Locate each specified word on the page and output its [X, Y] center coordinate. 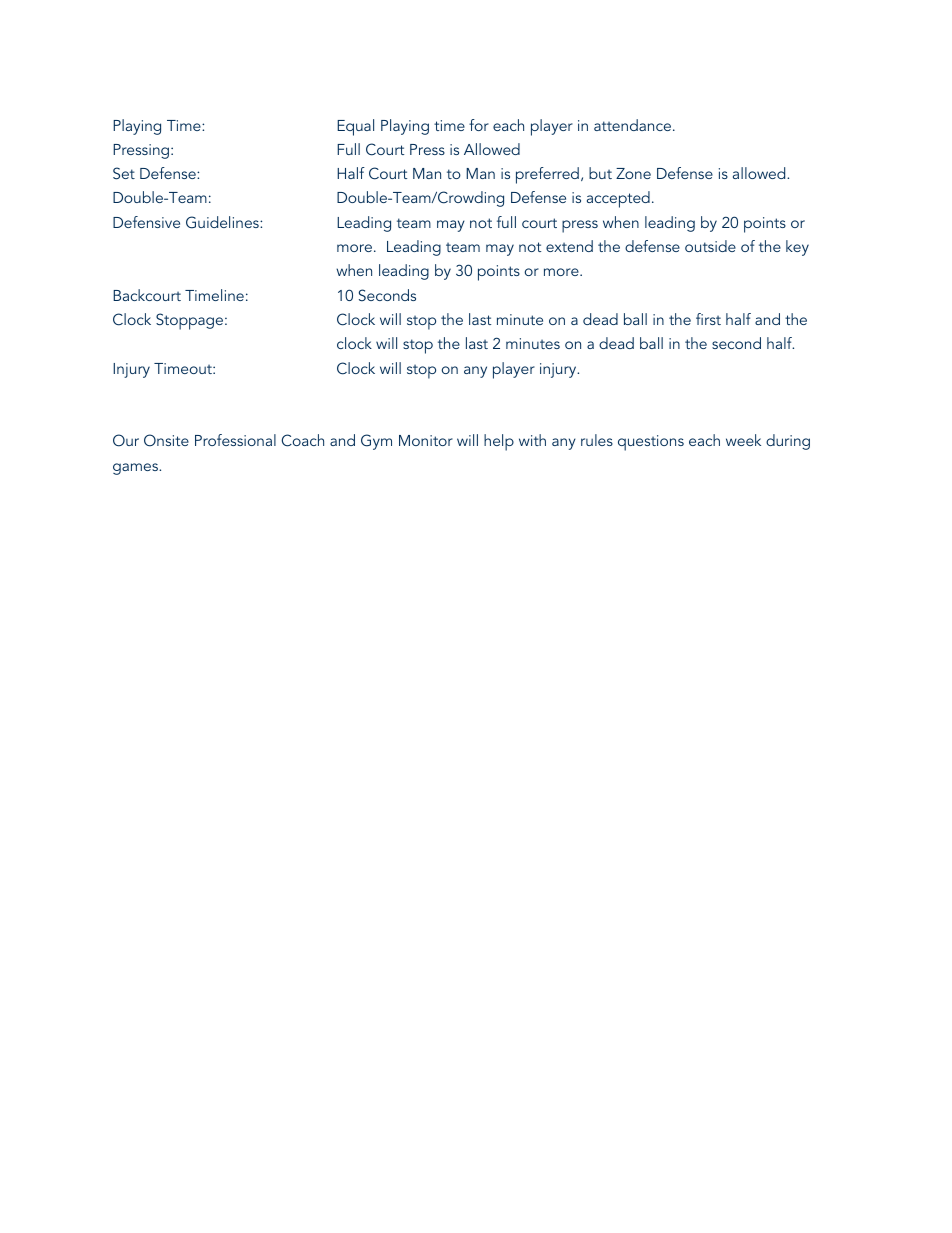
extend [569, 246]
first [708, 319]
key [797, 248]
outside [710, 246]
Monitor [426, 440]
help [499, 442]
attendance [632, 125]
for [479, 125]
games [137, 469]
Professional [235, 440]
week [743, 440]
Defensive [146, 222]
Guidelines [223, 222]
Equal [355, 127]
